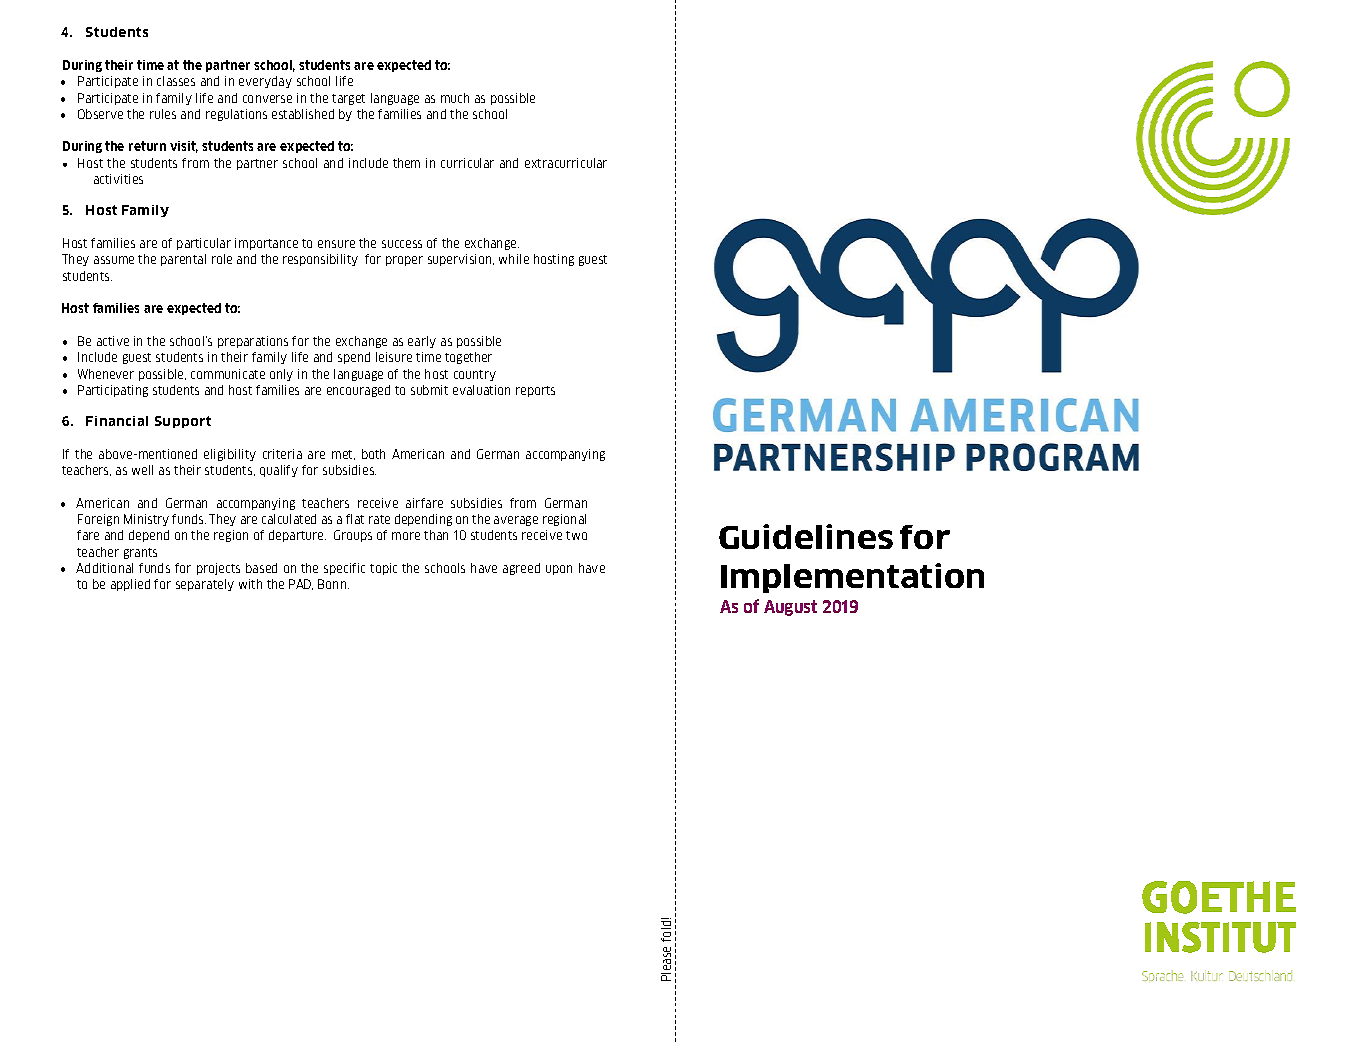 The width and height of the screenshot is (1351, 1044). Describe the element at coordinates (130, 585) in the screenshot. I see `applied` at that location.
